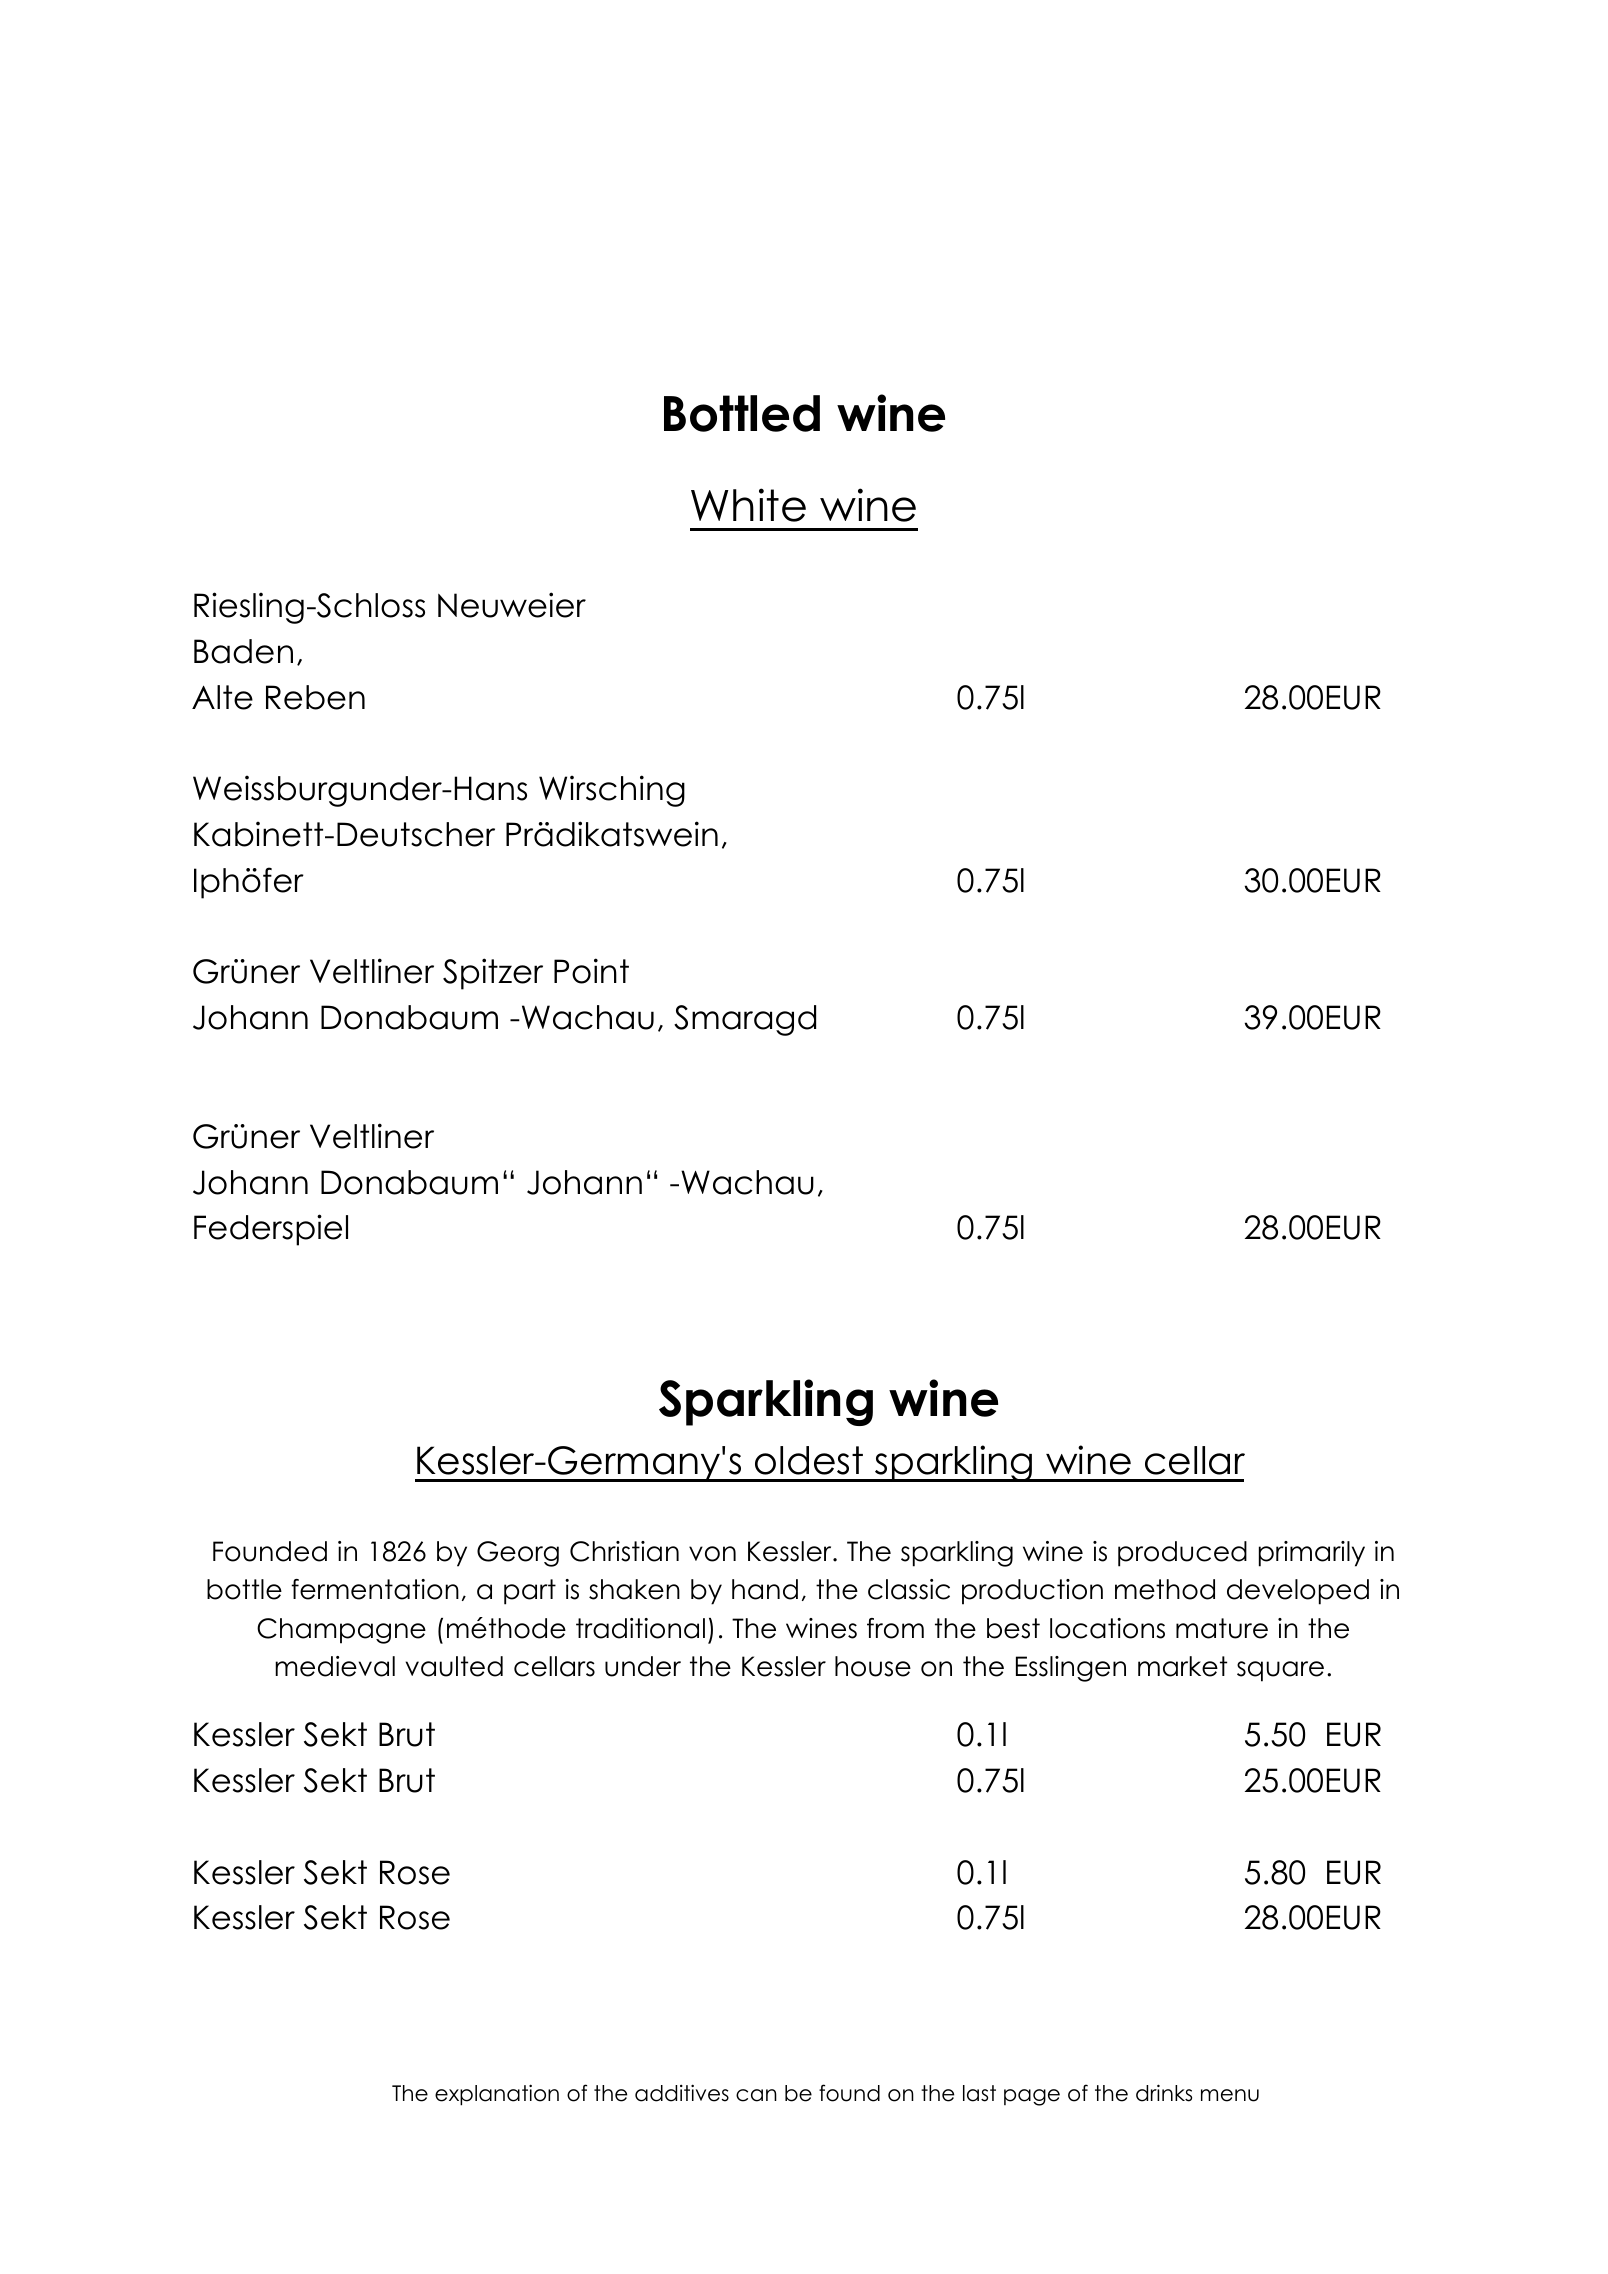 Image resolution: width=1608 pixels, height=2274 pixels. What do you see at coordinates (375, 1589) in the document?
I see `fermentation` at bounding box center [375, 1589].
